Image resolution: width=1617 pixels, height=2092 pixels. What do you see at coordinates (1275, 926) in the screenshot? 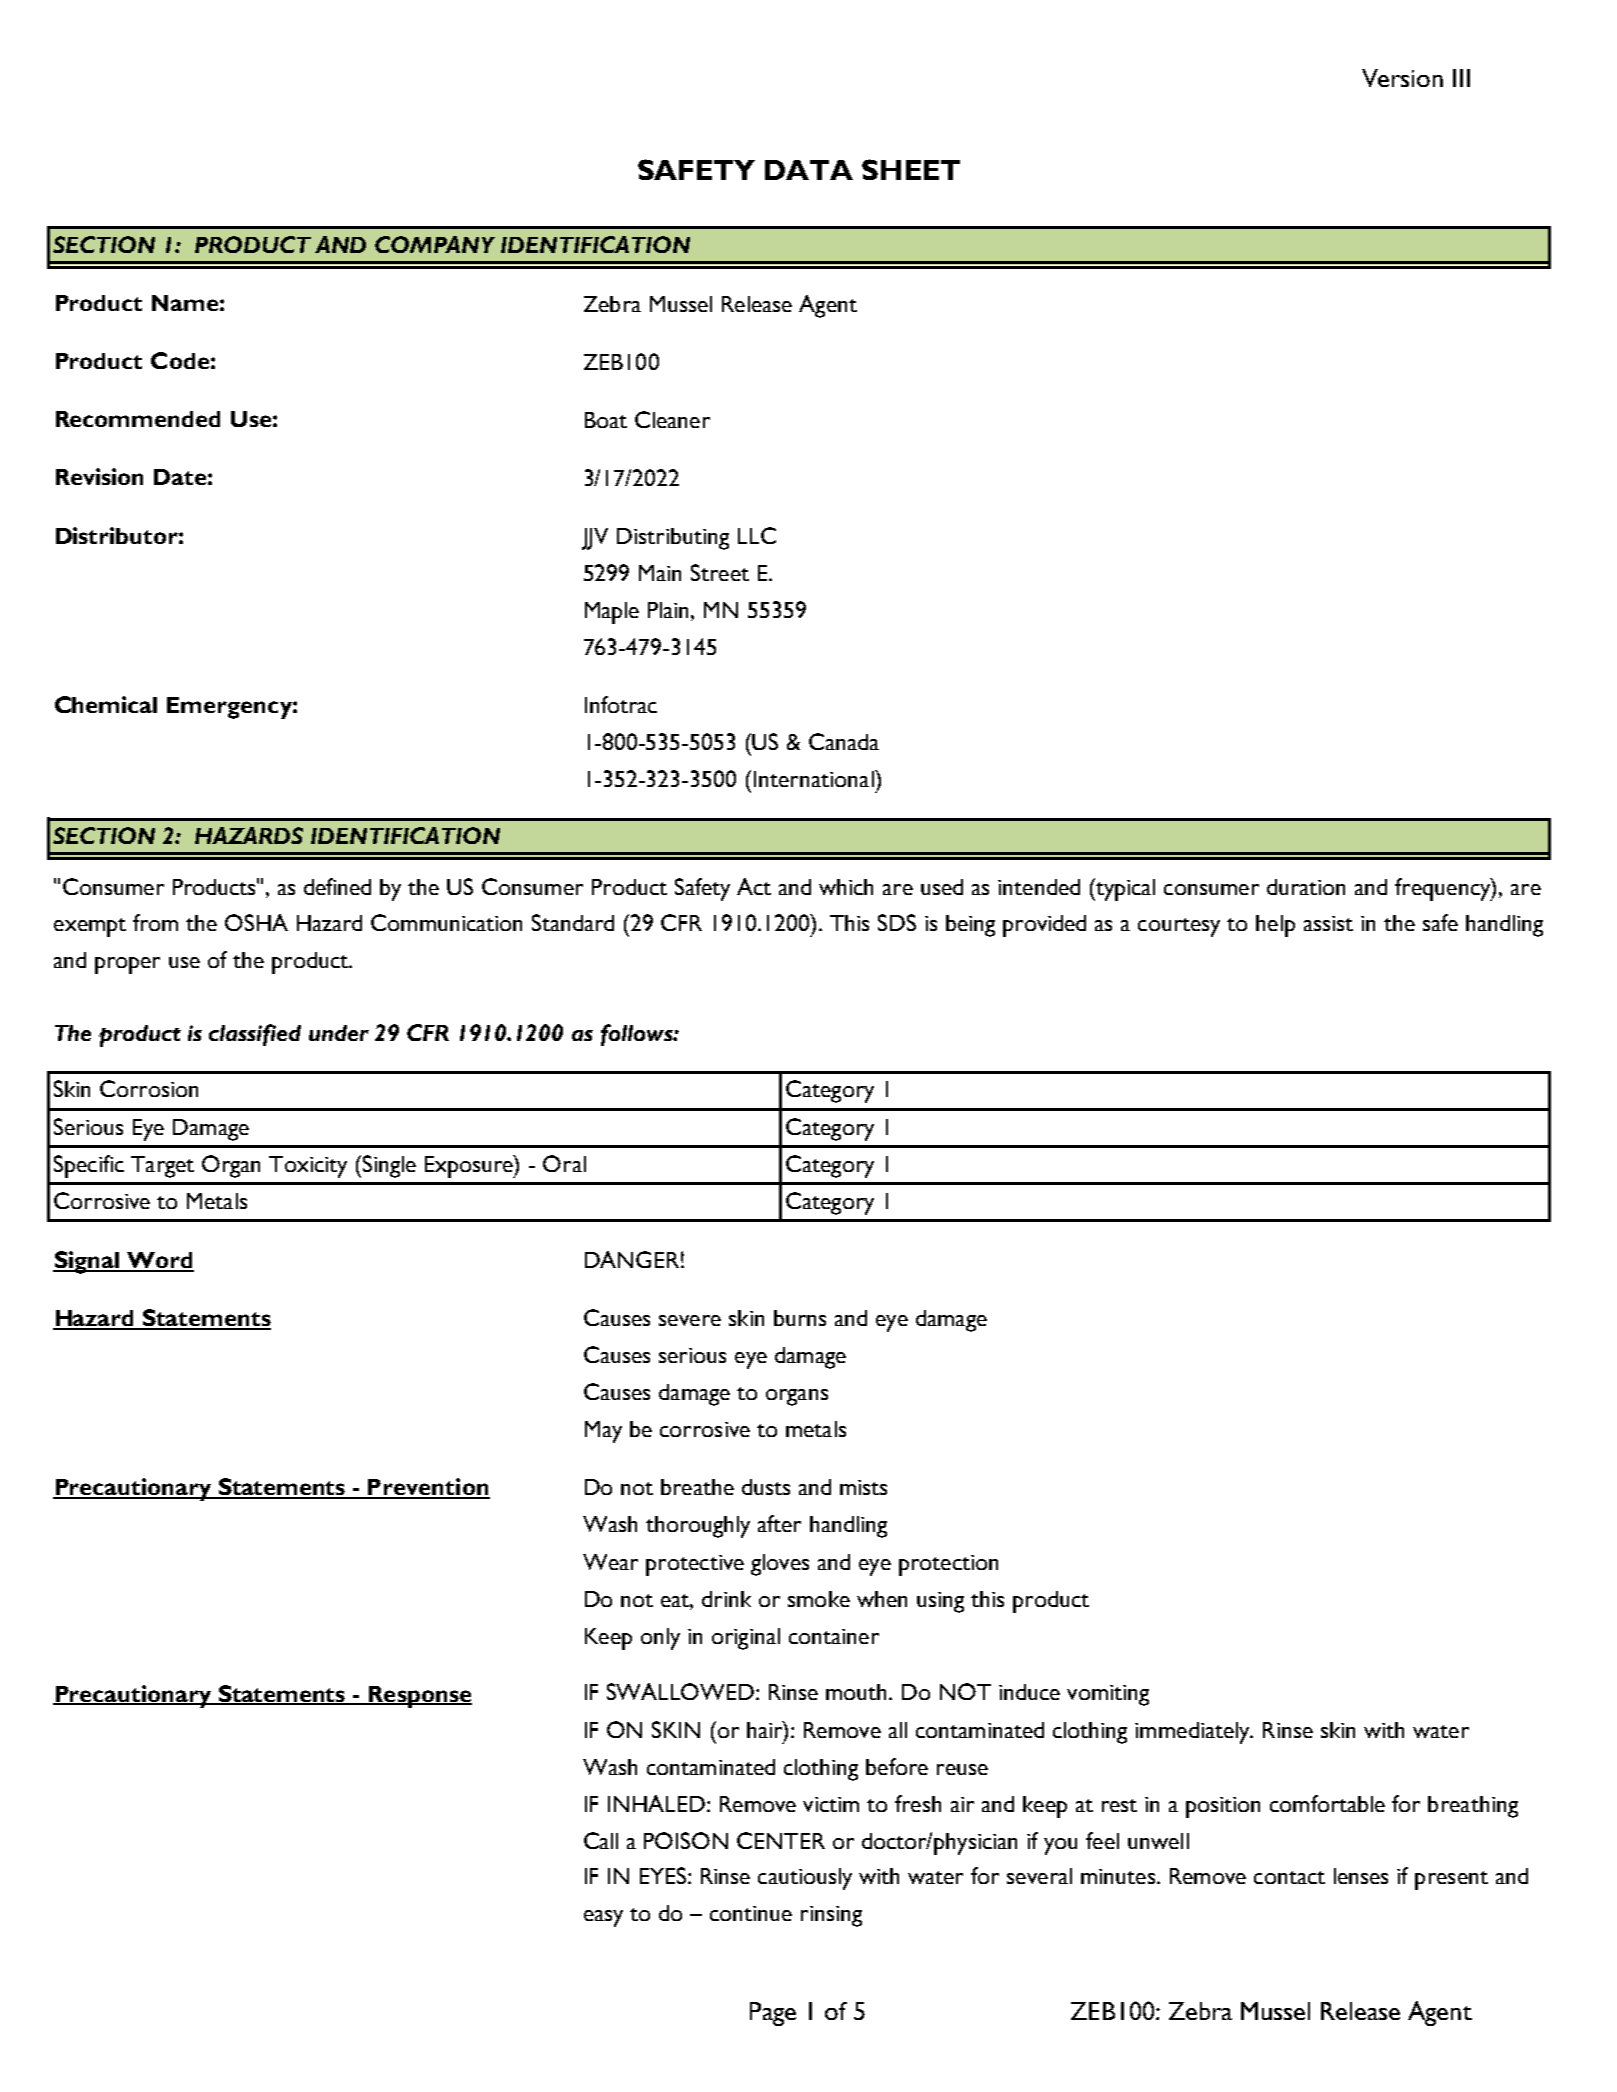
I see `help` at bounding box center [1275, 926].
